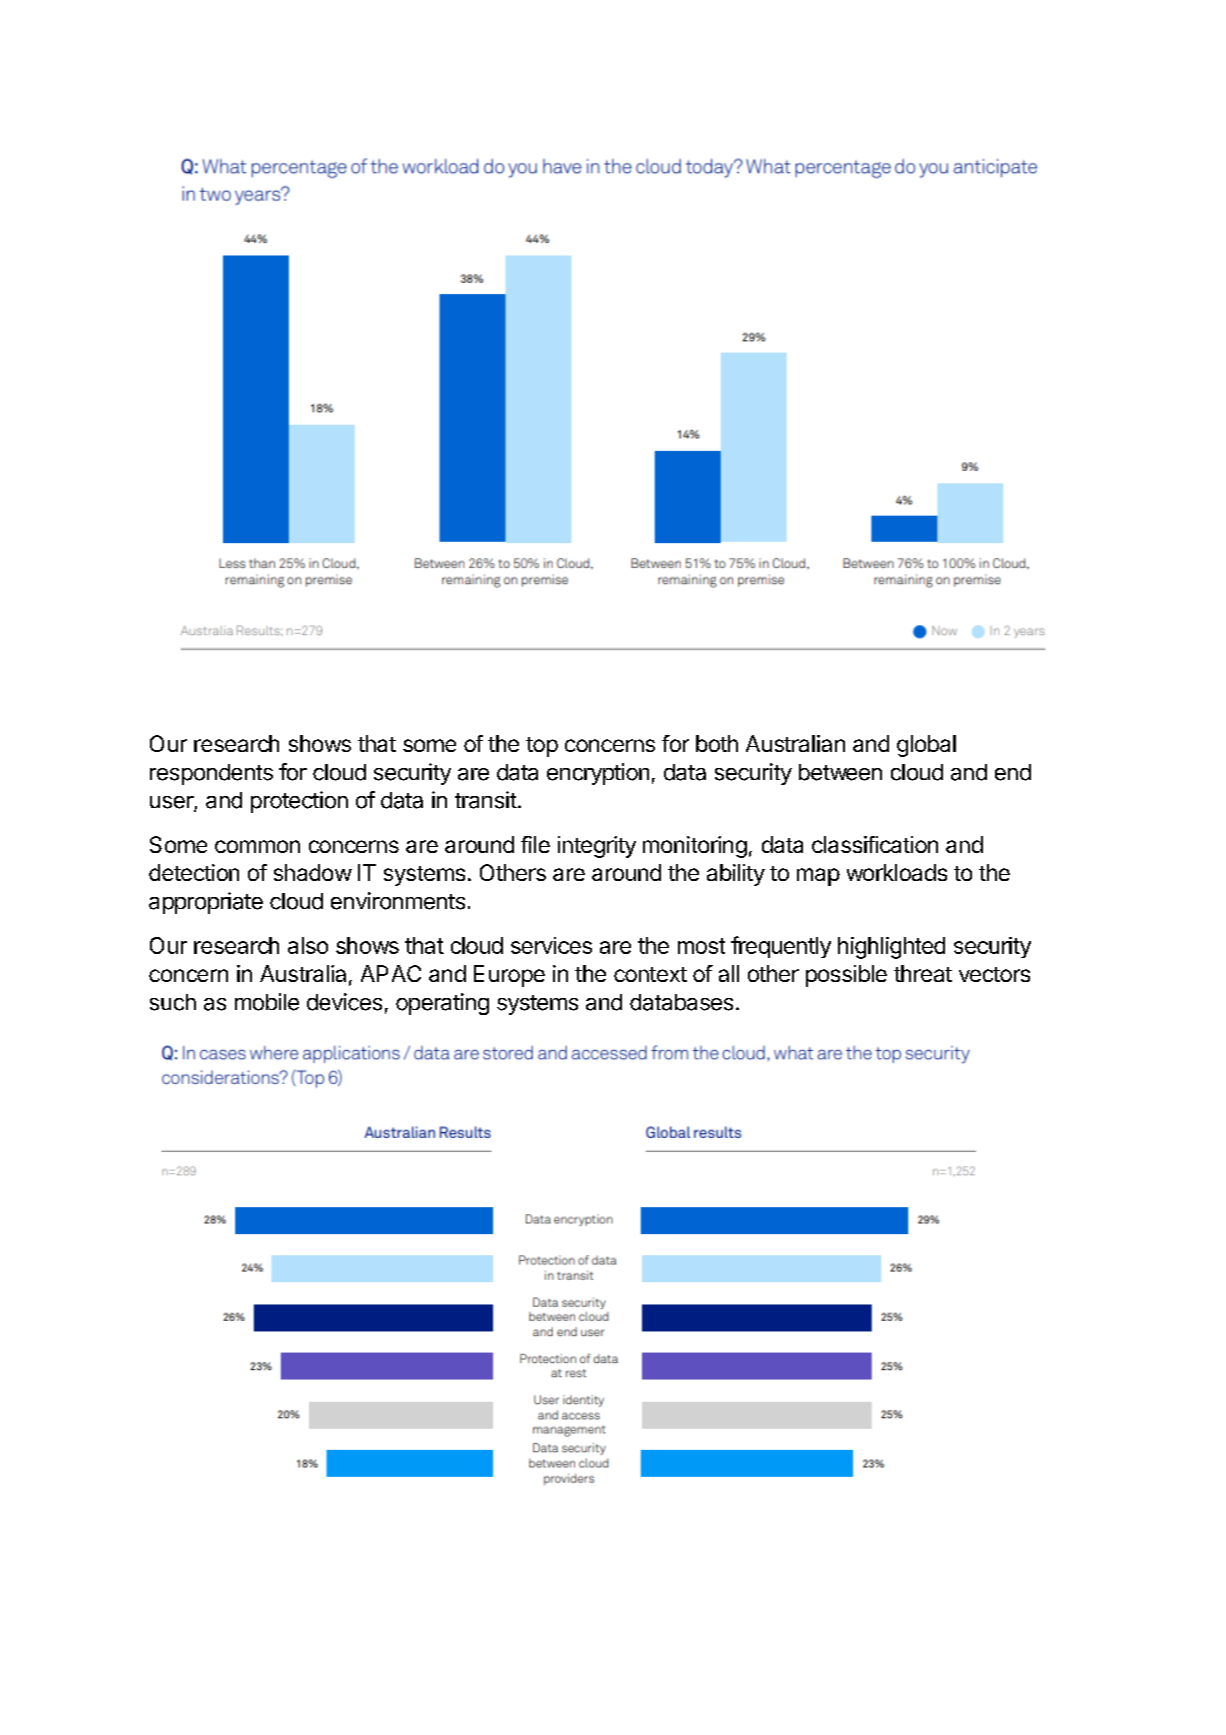 Image resolution: width=1226 pixels, height=1735 pixels. I want to click on respondents, so click(211, 774).
